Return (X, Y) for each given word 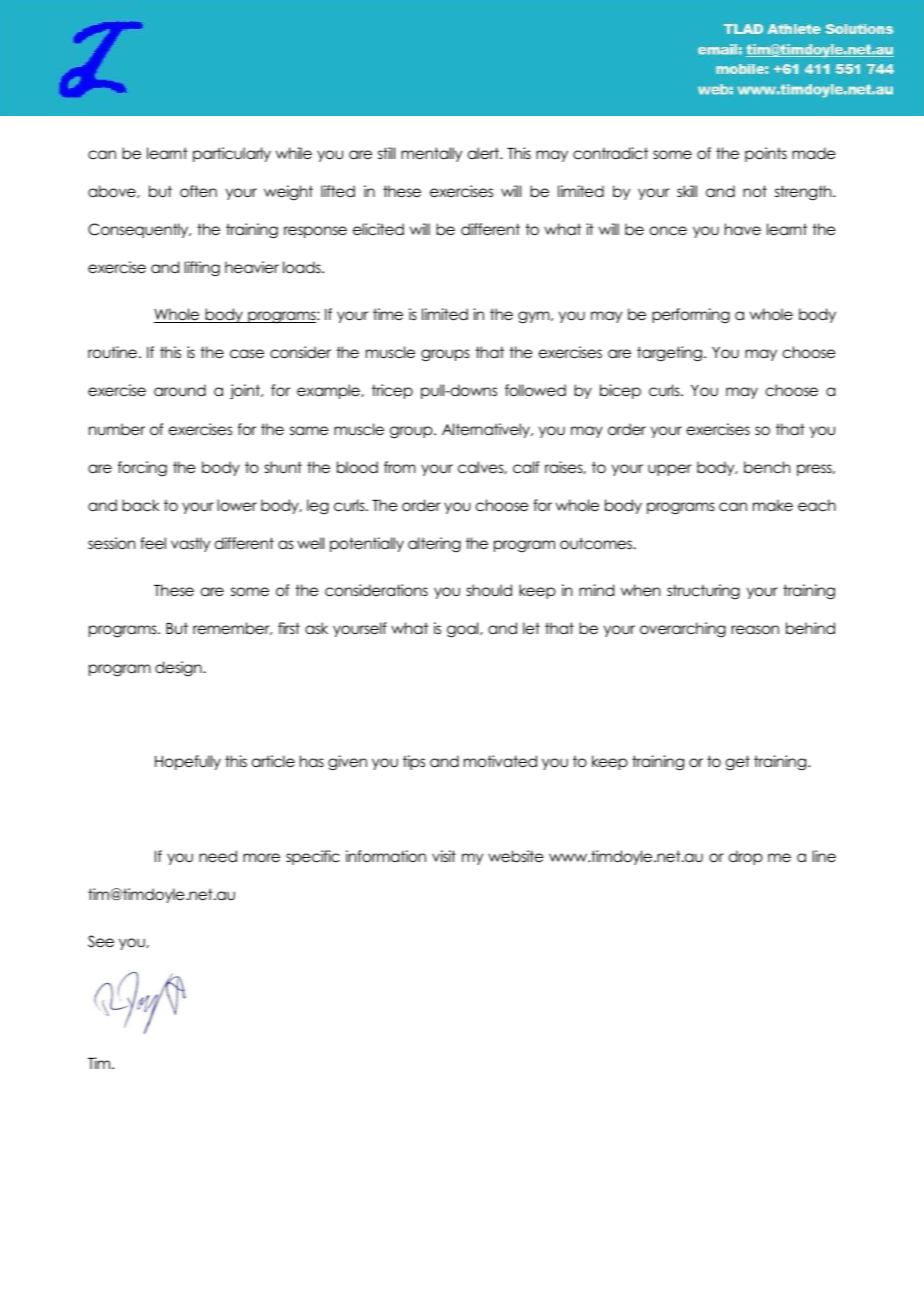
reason (755, 630)
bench (767, 467)
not (755, 191)
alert (484, 153)
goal (464, 630)
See (101, 941)
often (198, 191)
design (179, 668)
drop (746, 857)
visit (444, 856)
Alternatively (487, 430)
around (180, 390)
